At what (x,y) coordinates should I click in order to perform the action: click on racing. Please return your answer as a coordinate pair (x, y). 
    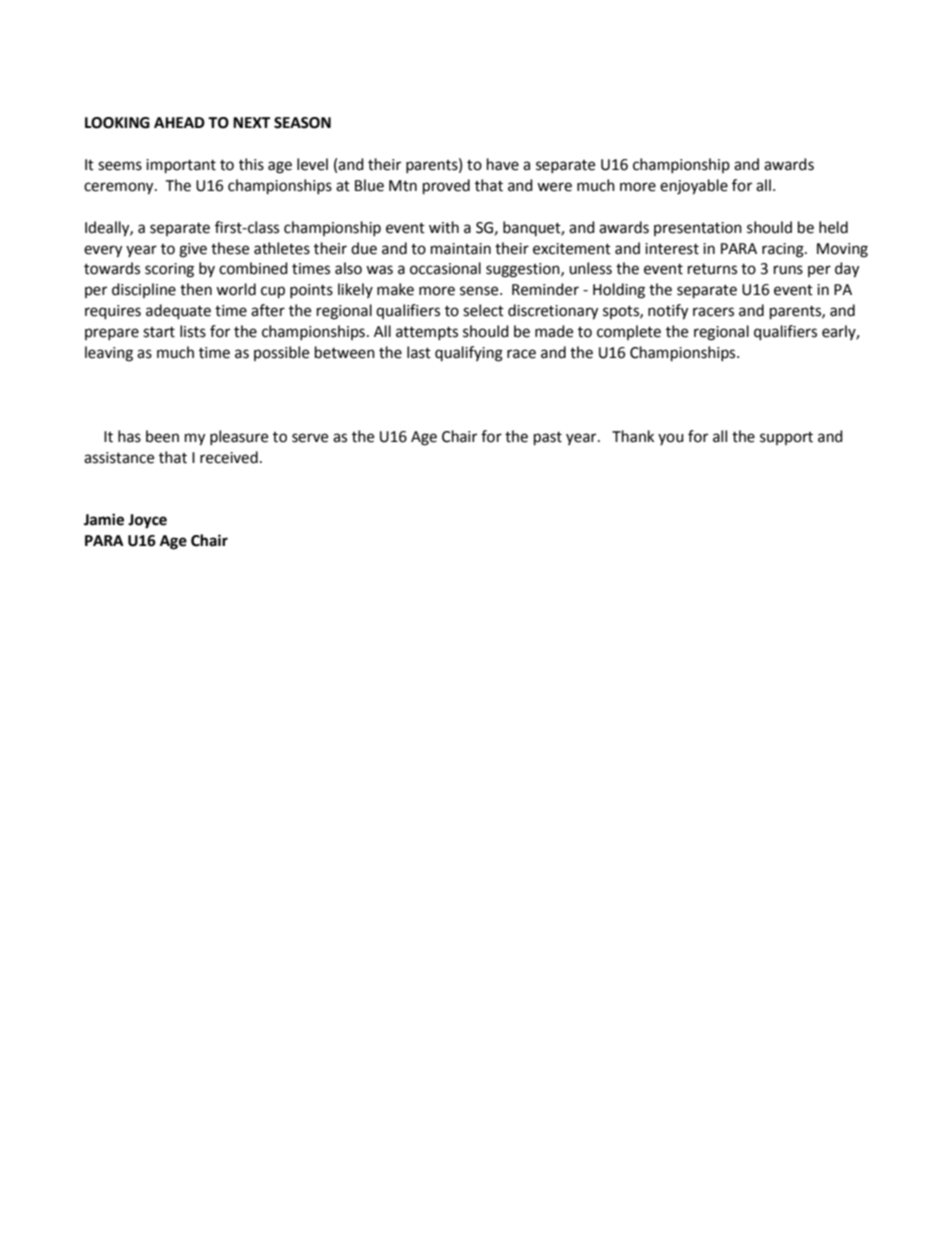
    Looking at the image, I should click on (784, 250).
